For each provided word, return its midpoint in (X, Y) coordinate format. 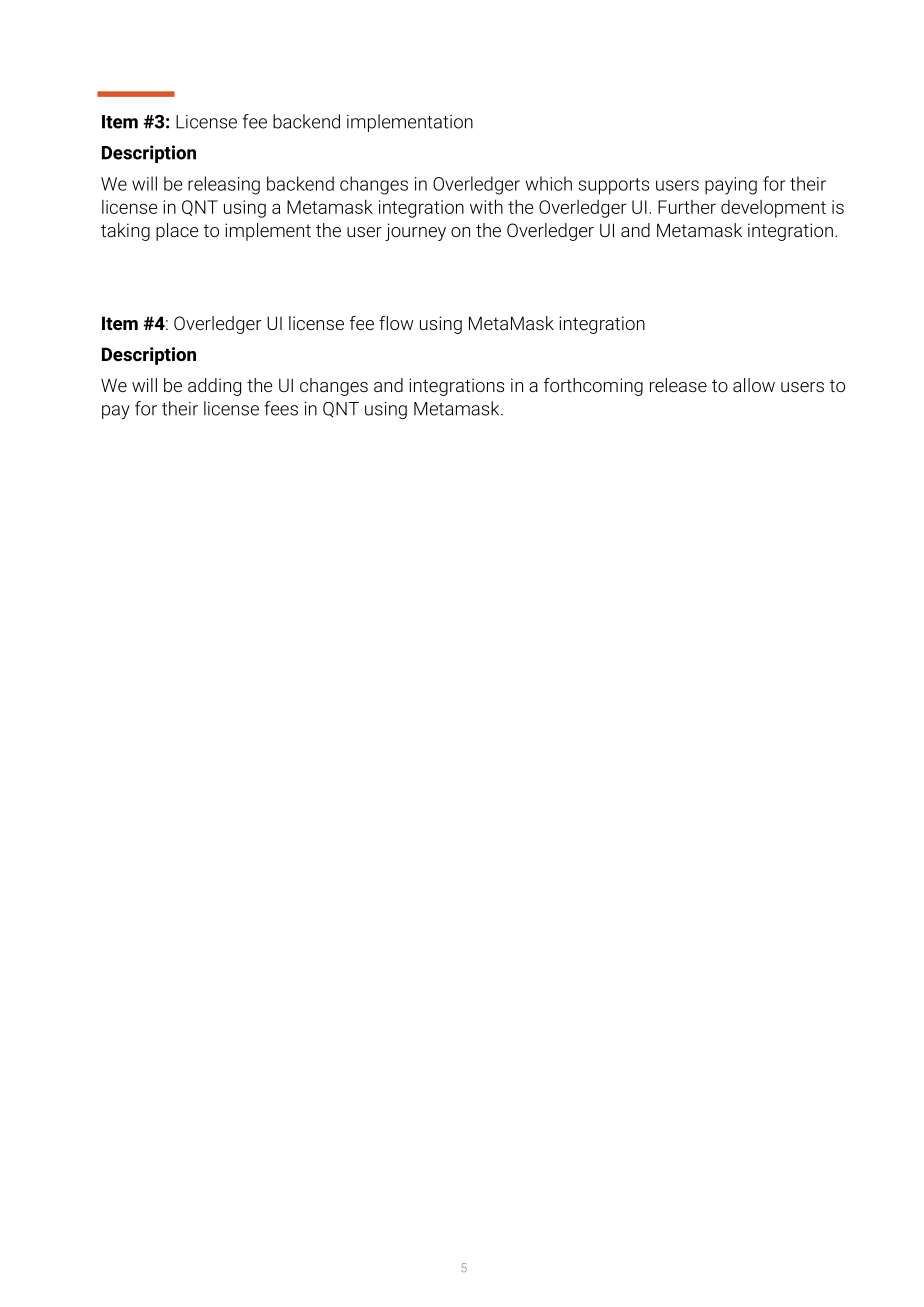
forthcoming (593, 387)
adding (214, 387)
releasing (224, 185)
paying (731, 186)
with (486, 206)
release (678, 385)
